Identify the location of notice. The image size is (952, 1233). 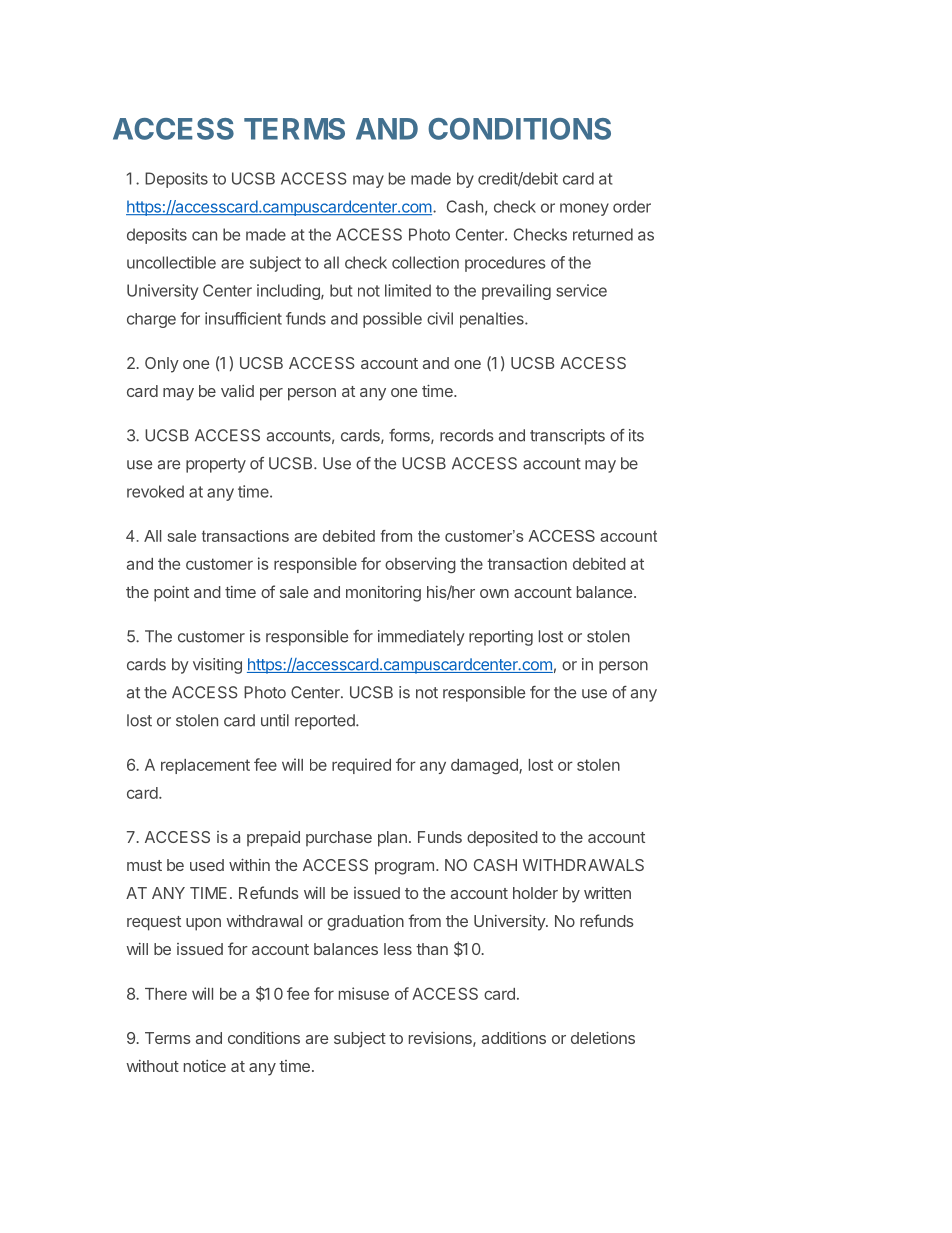
(205, 1066).
